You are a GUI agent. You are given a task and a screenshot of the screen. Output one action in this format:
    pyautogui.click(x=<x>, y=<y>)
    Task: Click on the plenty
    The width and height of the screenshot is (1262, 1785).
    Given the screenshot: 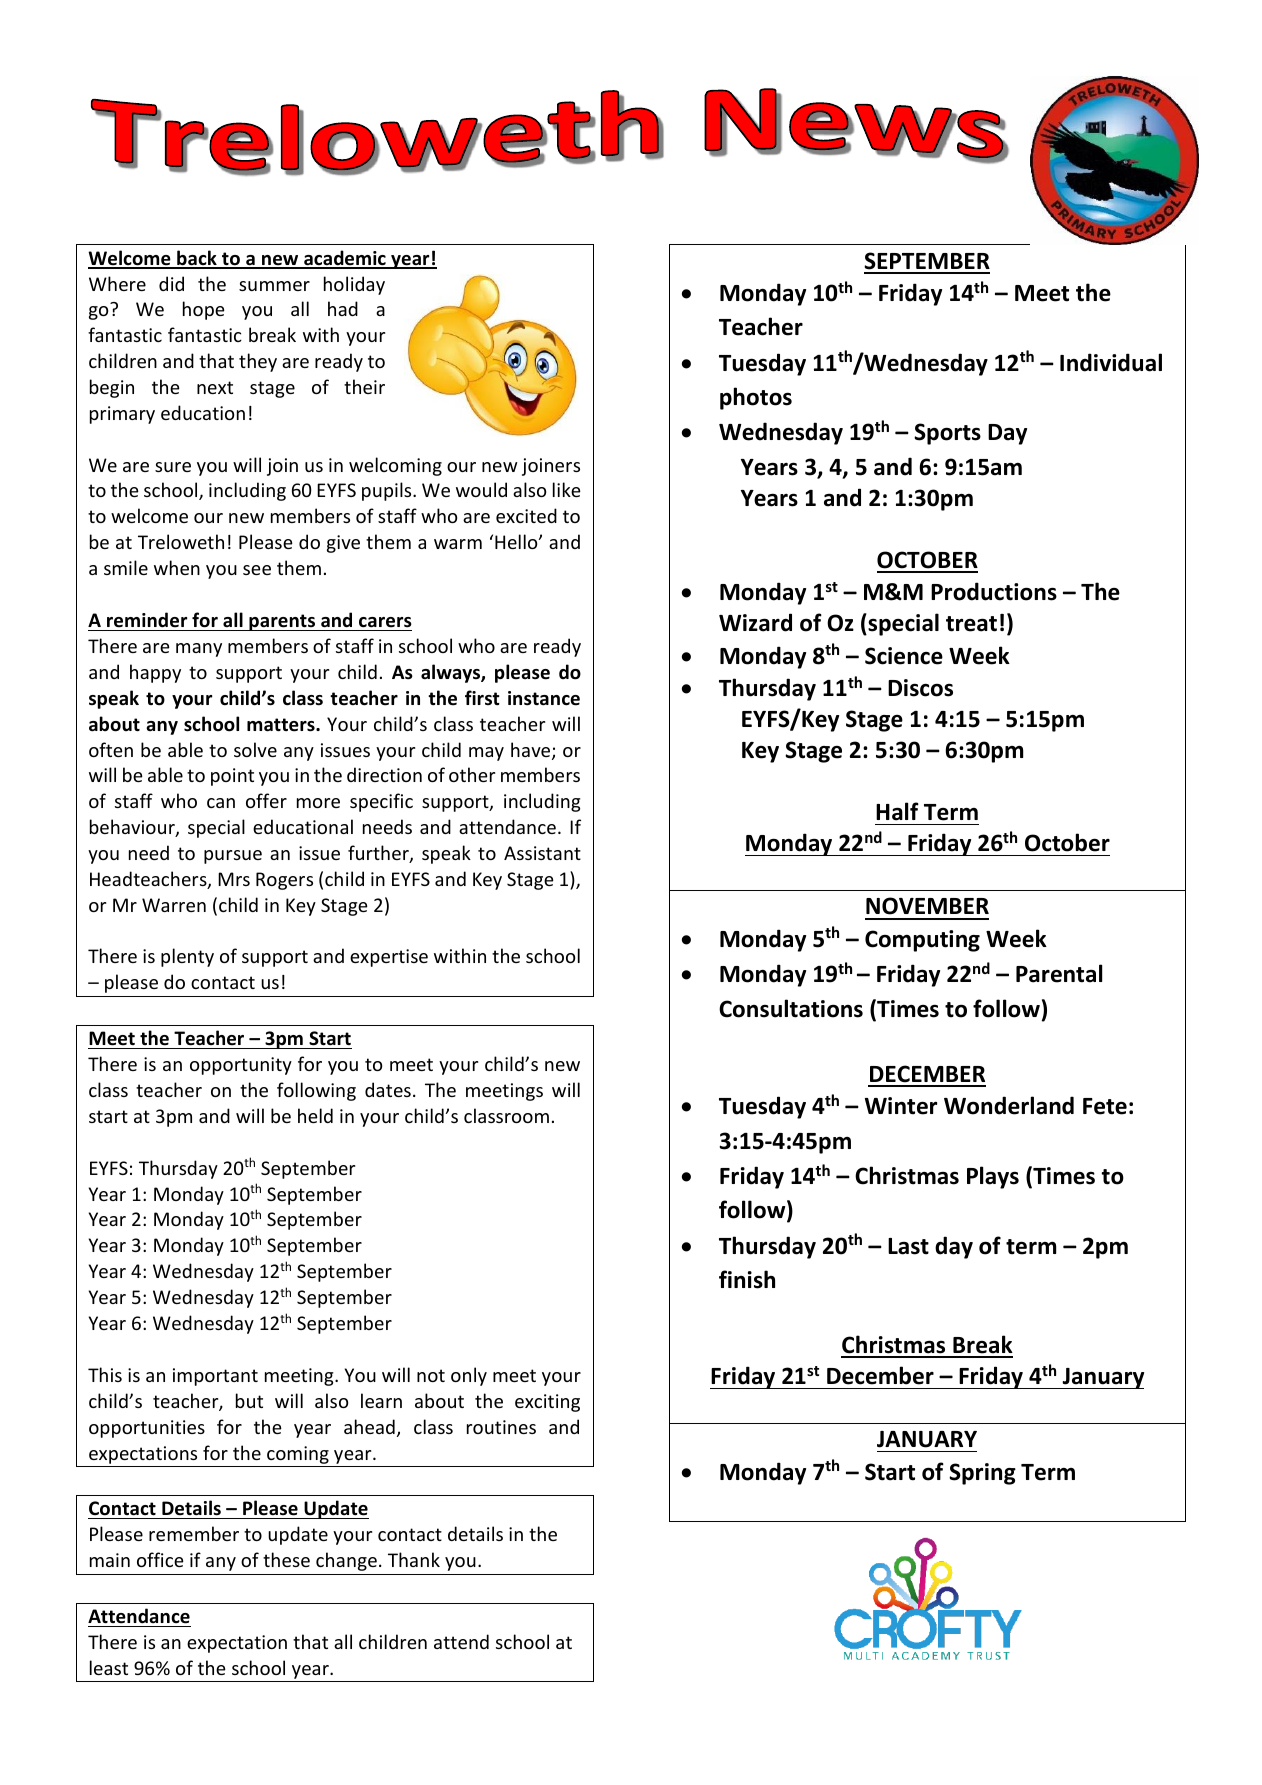 What is the action you would take?
    pyautogui.click(x=187, y=957)
